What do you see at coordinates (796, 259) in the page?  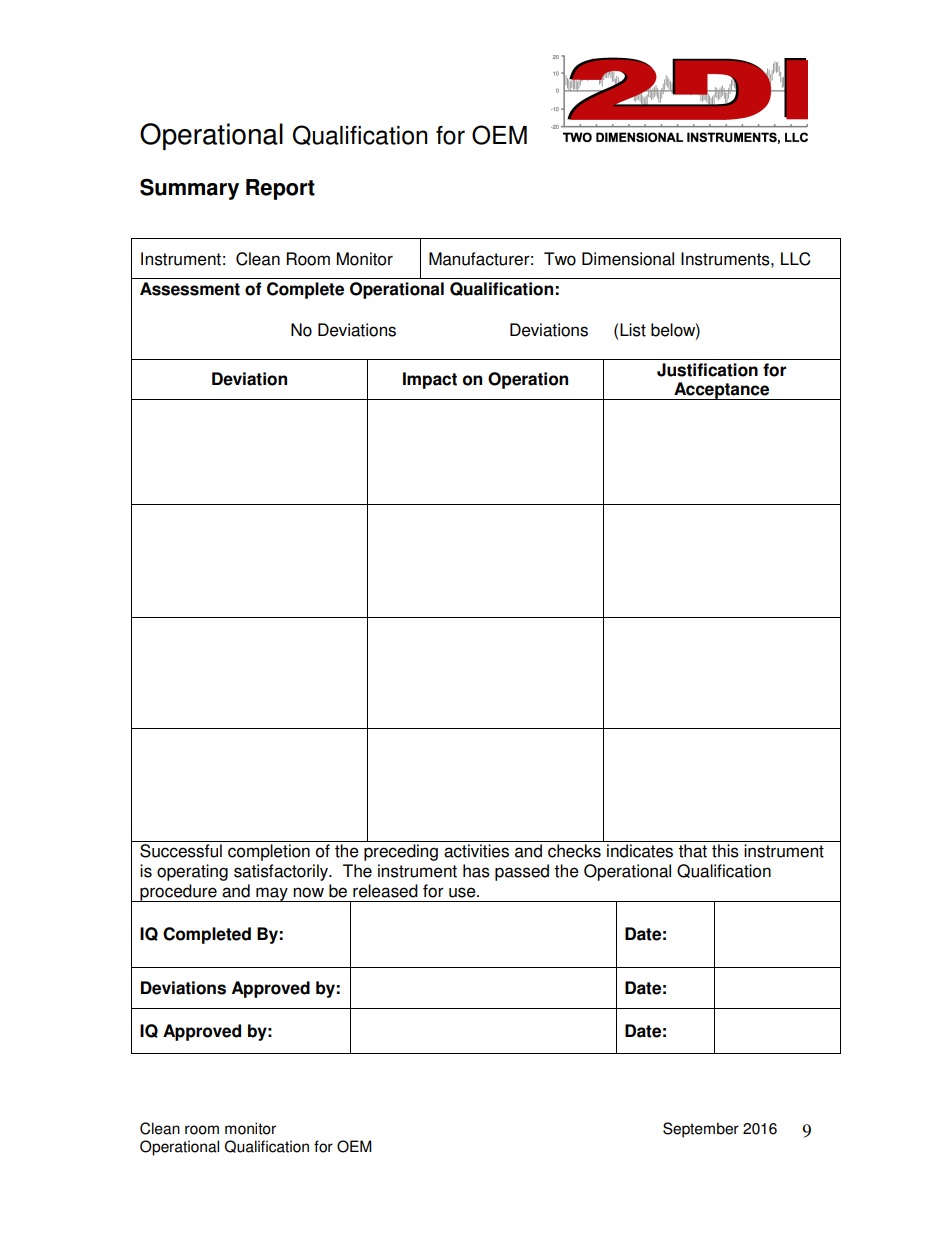 I see `LLC` at bounding box center [796, 259].
